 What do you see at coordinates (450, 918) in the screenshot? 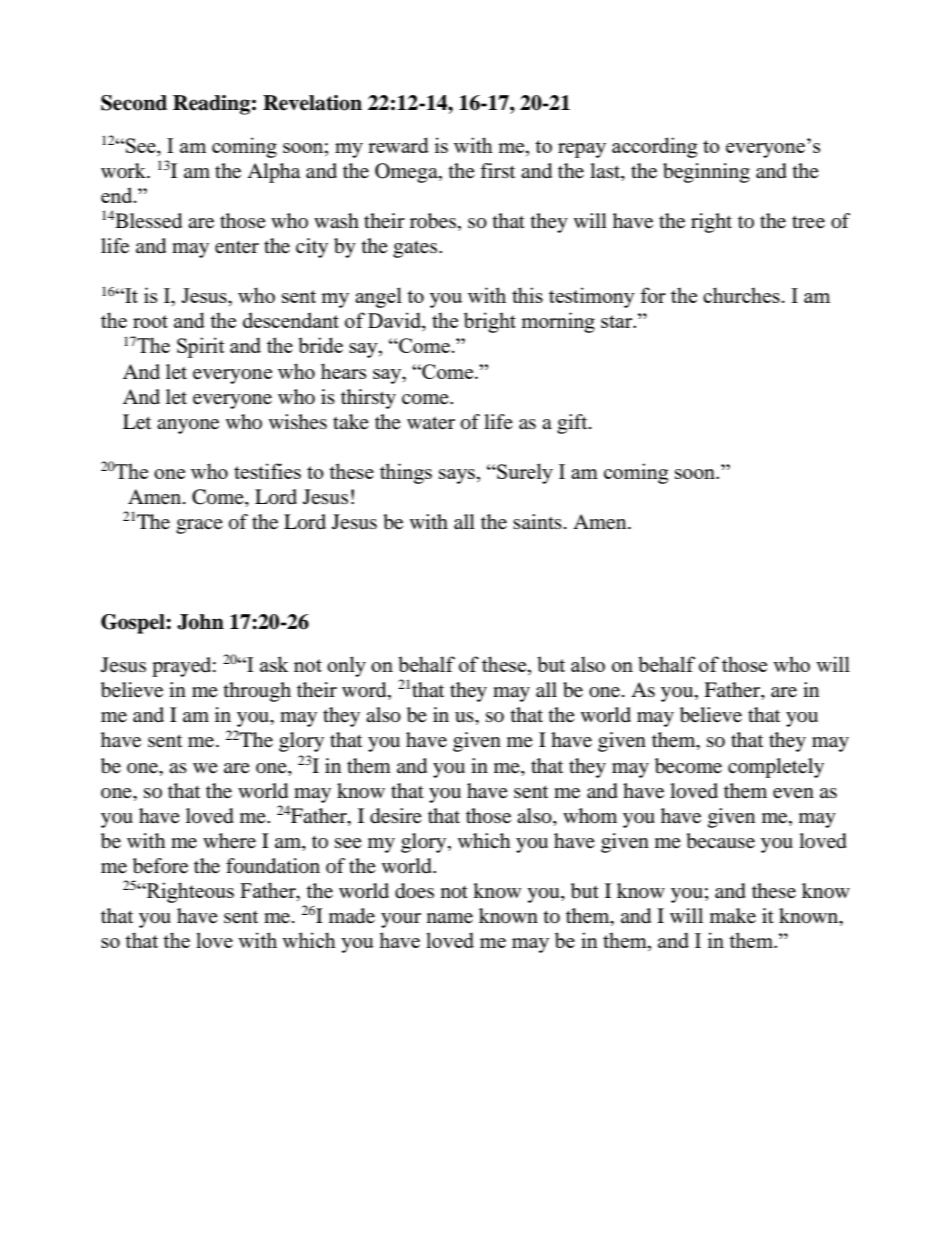
I see `name` at bounding box center [450, 918].
